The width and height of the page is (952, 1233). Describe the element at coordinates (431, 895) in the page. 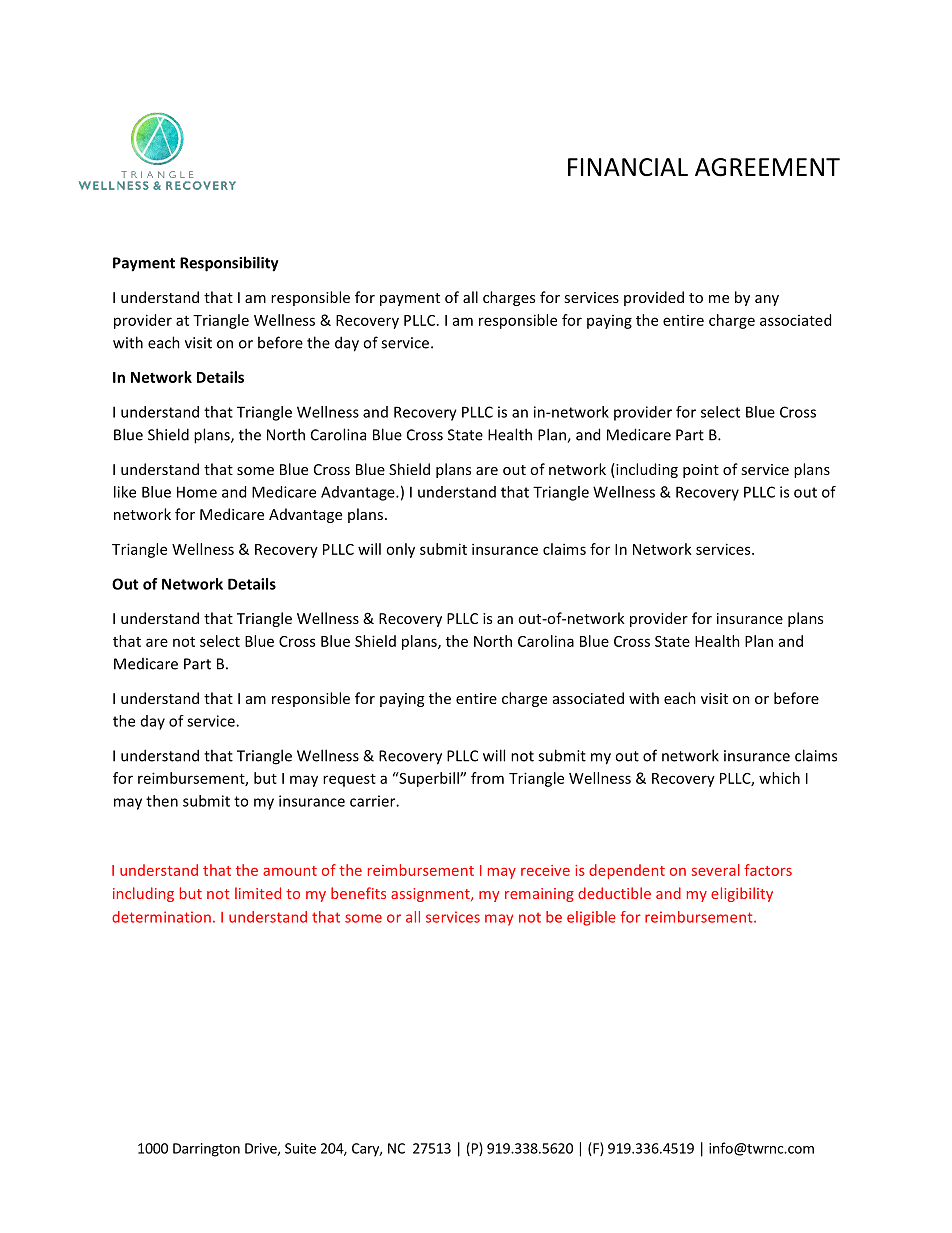

I see `assignment` at that location.
